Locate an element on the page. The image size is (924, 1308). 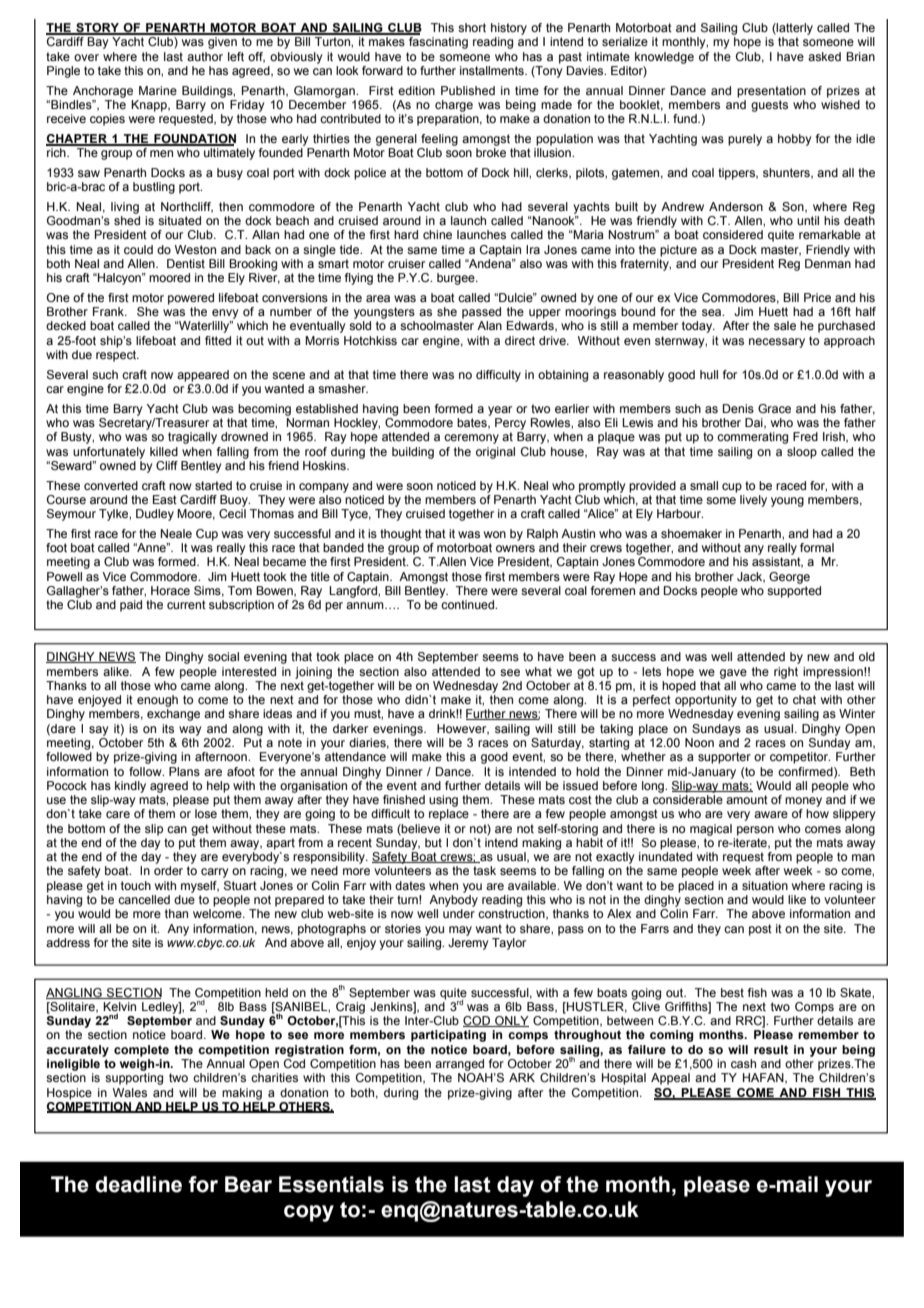
deadline is located at coordinates (138, 1184).
